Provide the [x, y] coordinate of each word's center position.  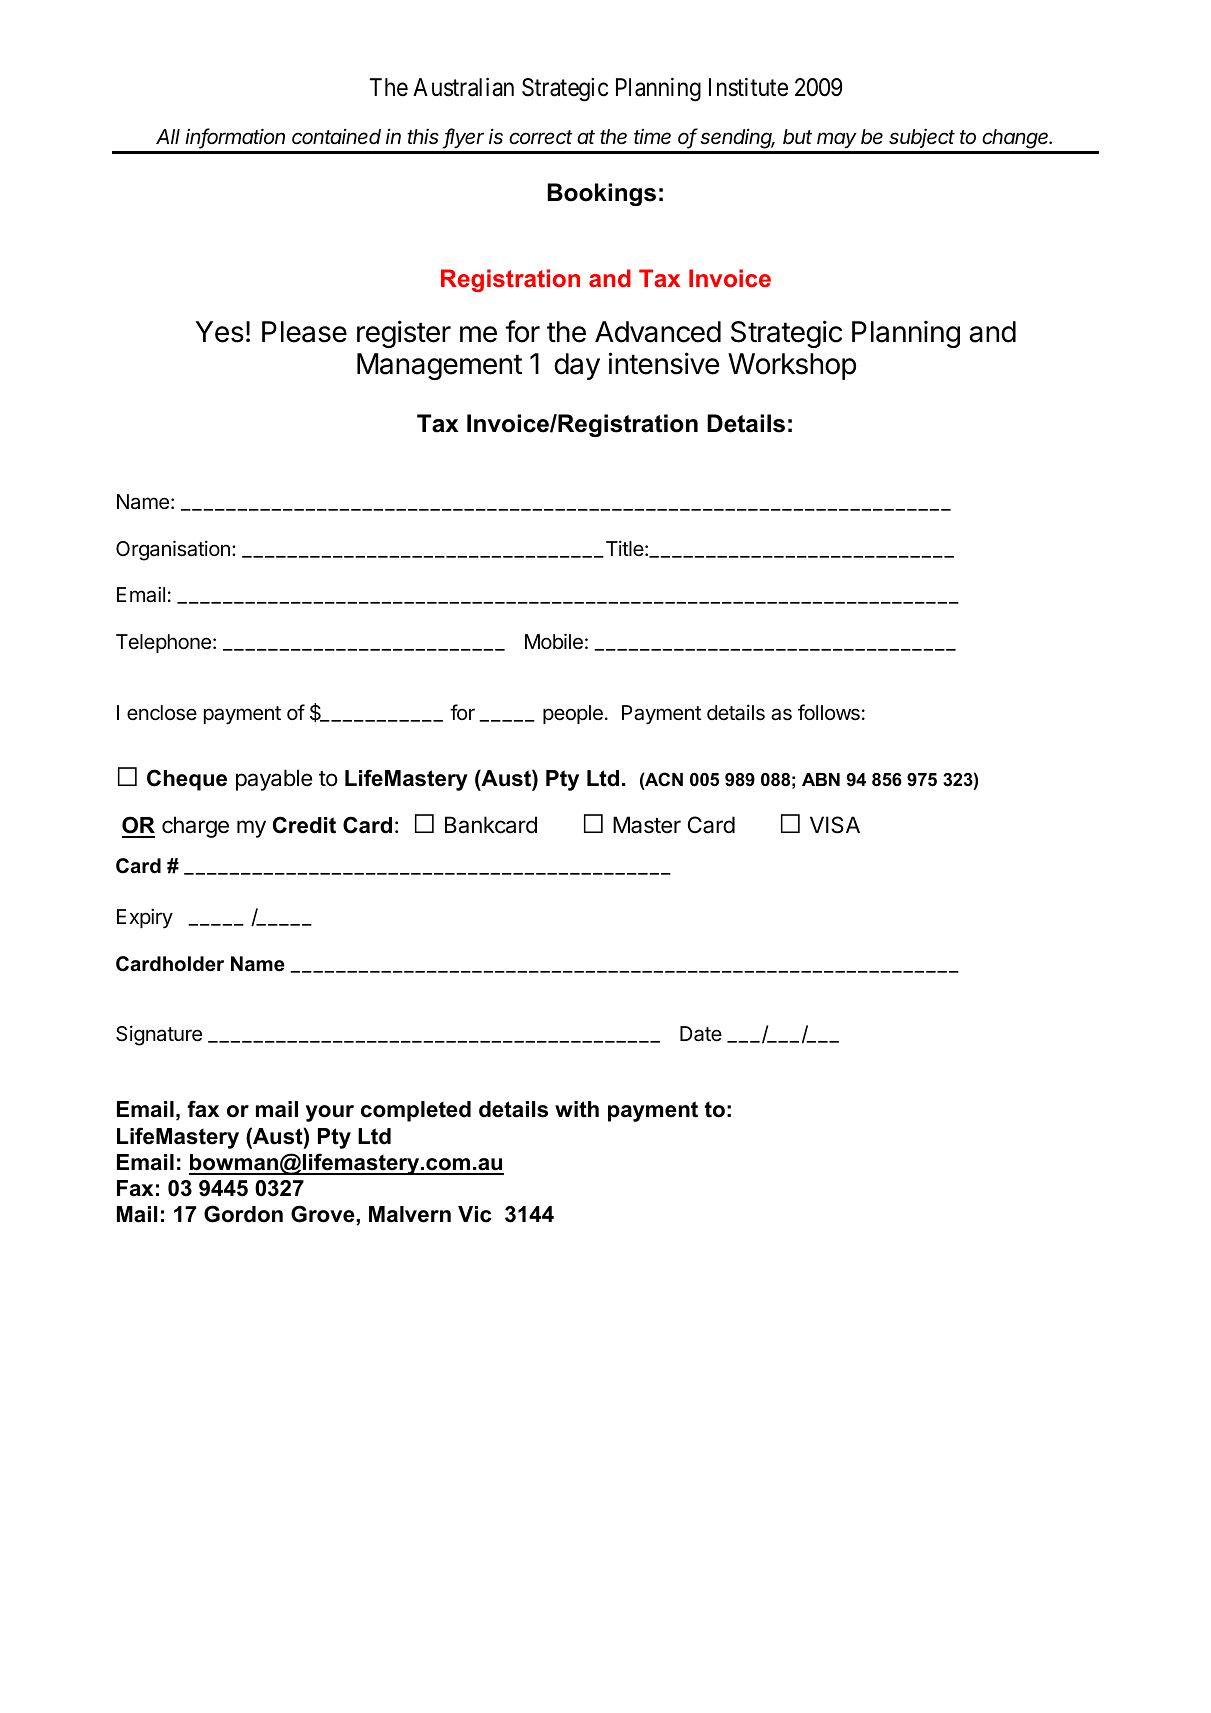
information [235, 137]
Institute [748, 87]
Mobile [554, 641]
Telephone [163, 643]
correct [541, 137]
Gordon [243, 1214]
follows [829, 712]
